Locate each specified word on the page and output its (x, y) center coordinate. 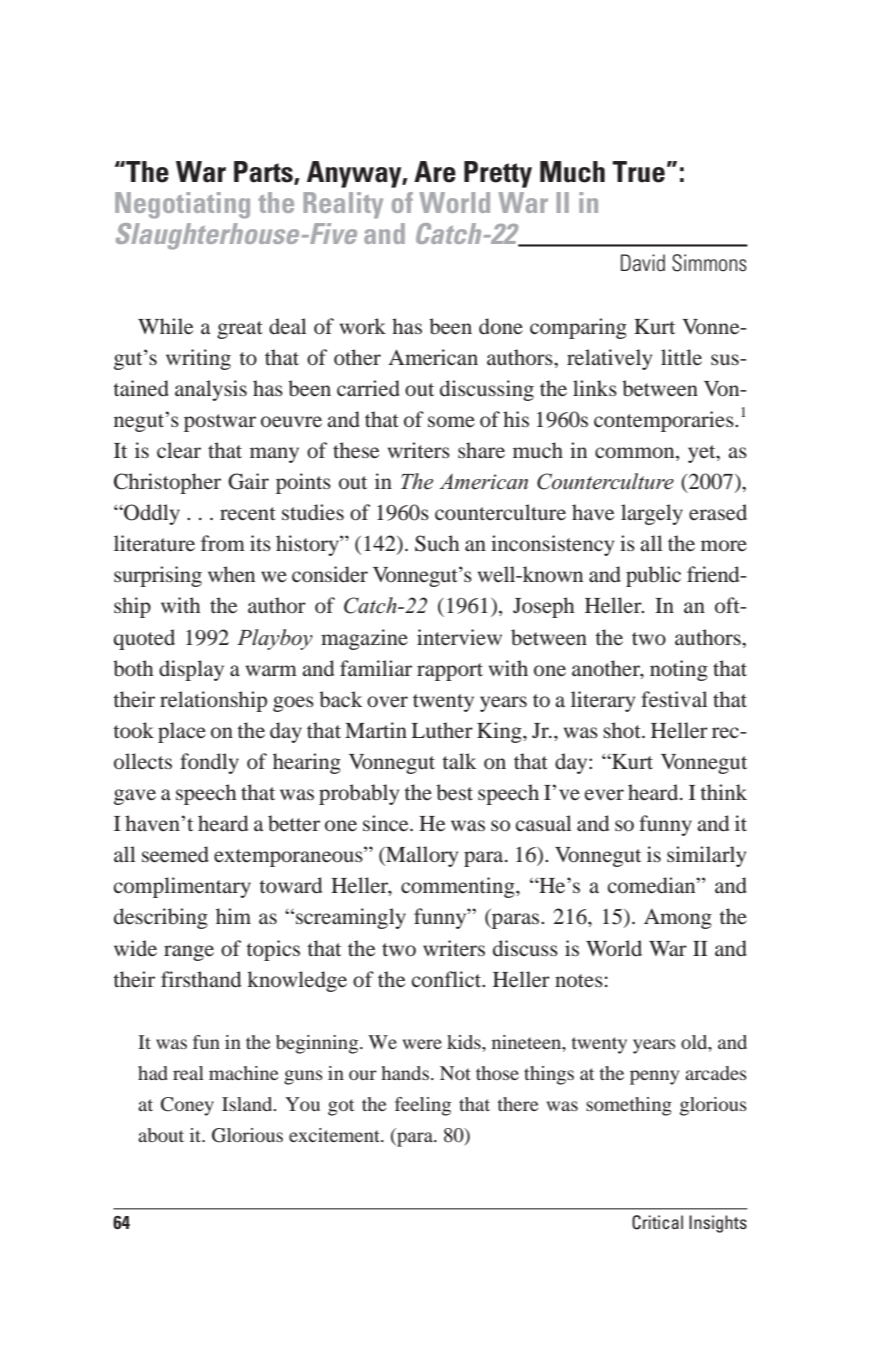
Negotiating (182, 205)
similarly (706, 856)
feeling (423, 1106)
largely (652, 514)
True (638, 172)
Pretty (498, 174)
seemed (175, 854)
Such (437, 543)
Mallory (421, 856)
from (223, 543)
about (161, 1135)
